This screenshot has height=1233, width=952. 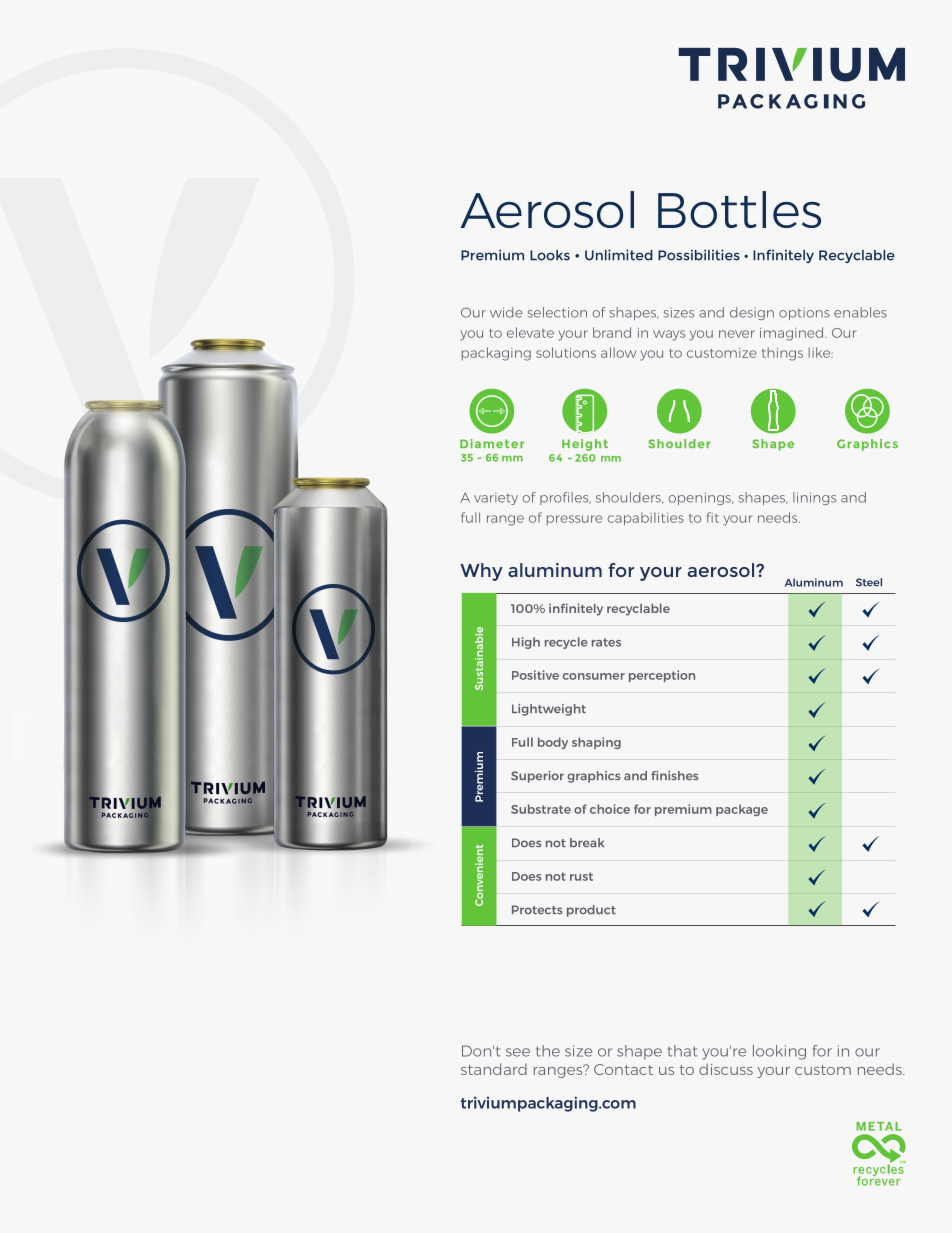 I want to click on Lightweight, so click(x=549, y=710).
